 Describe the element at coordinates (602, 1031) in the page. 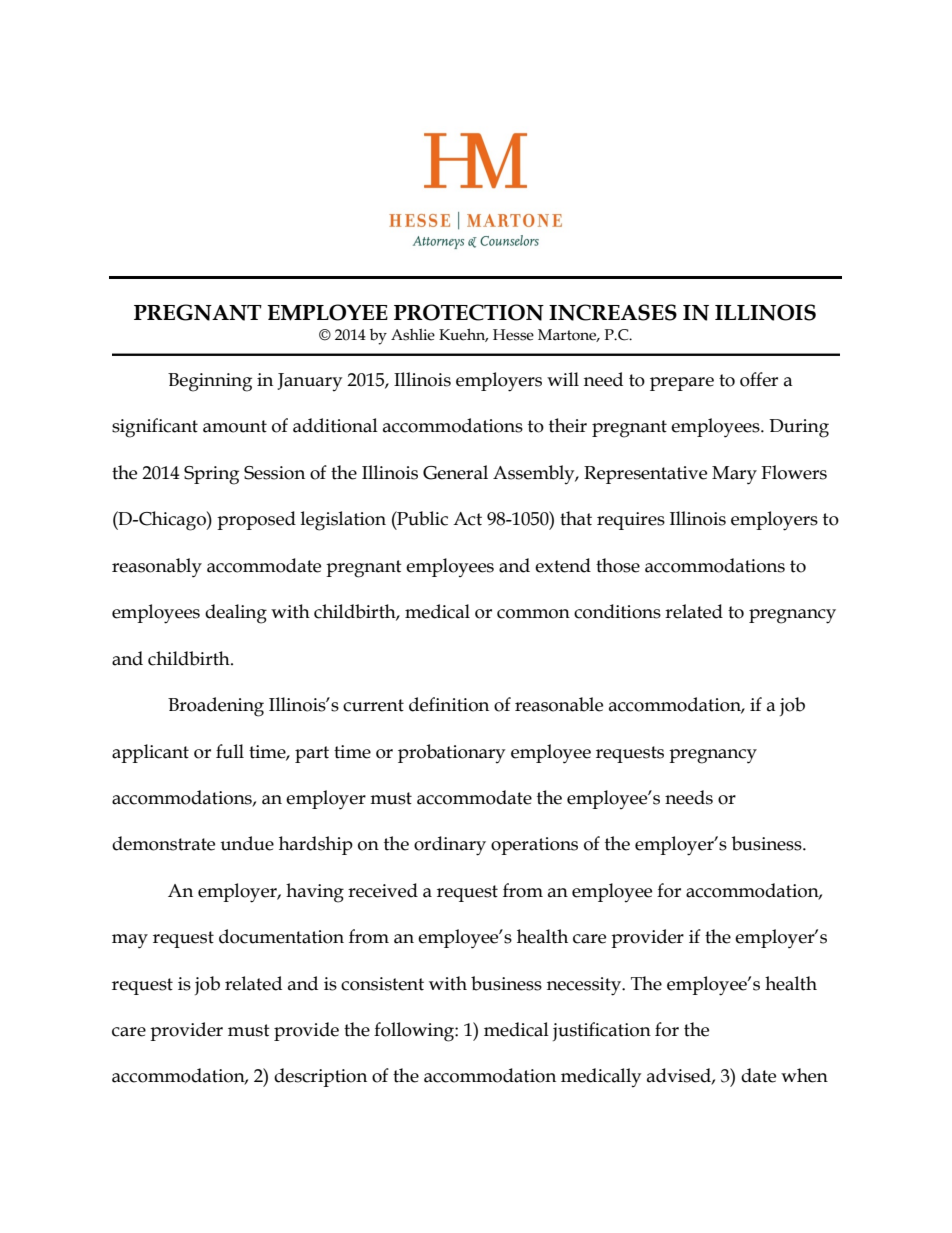

I see `justification` at that location.
